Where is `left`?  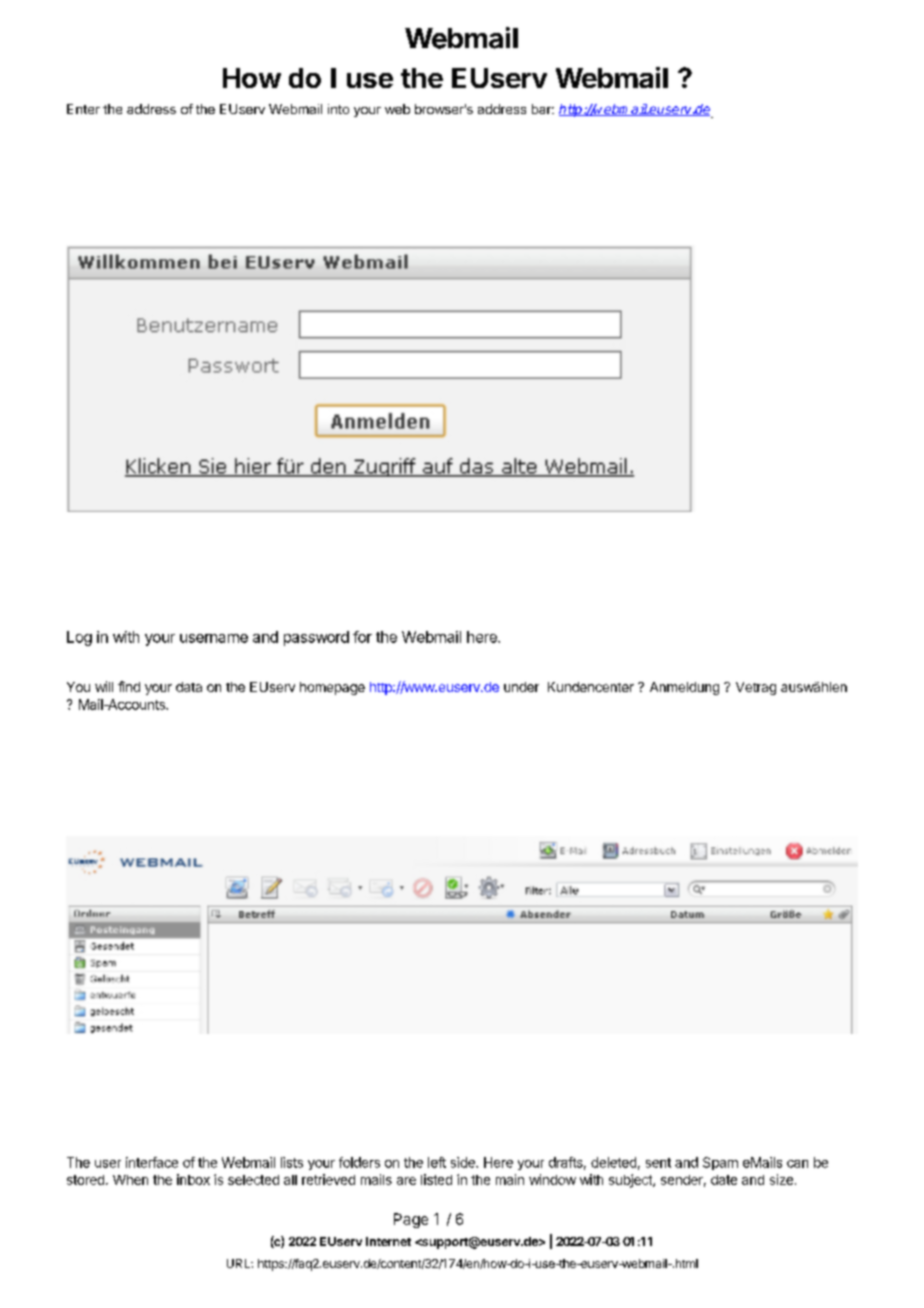
left is located at coordinates (437, 1162).
